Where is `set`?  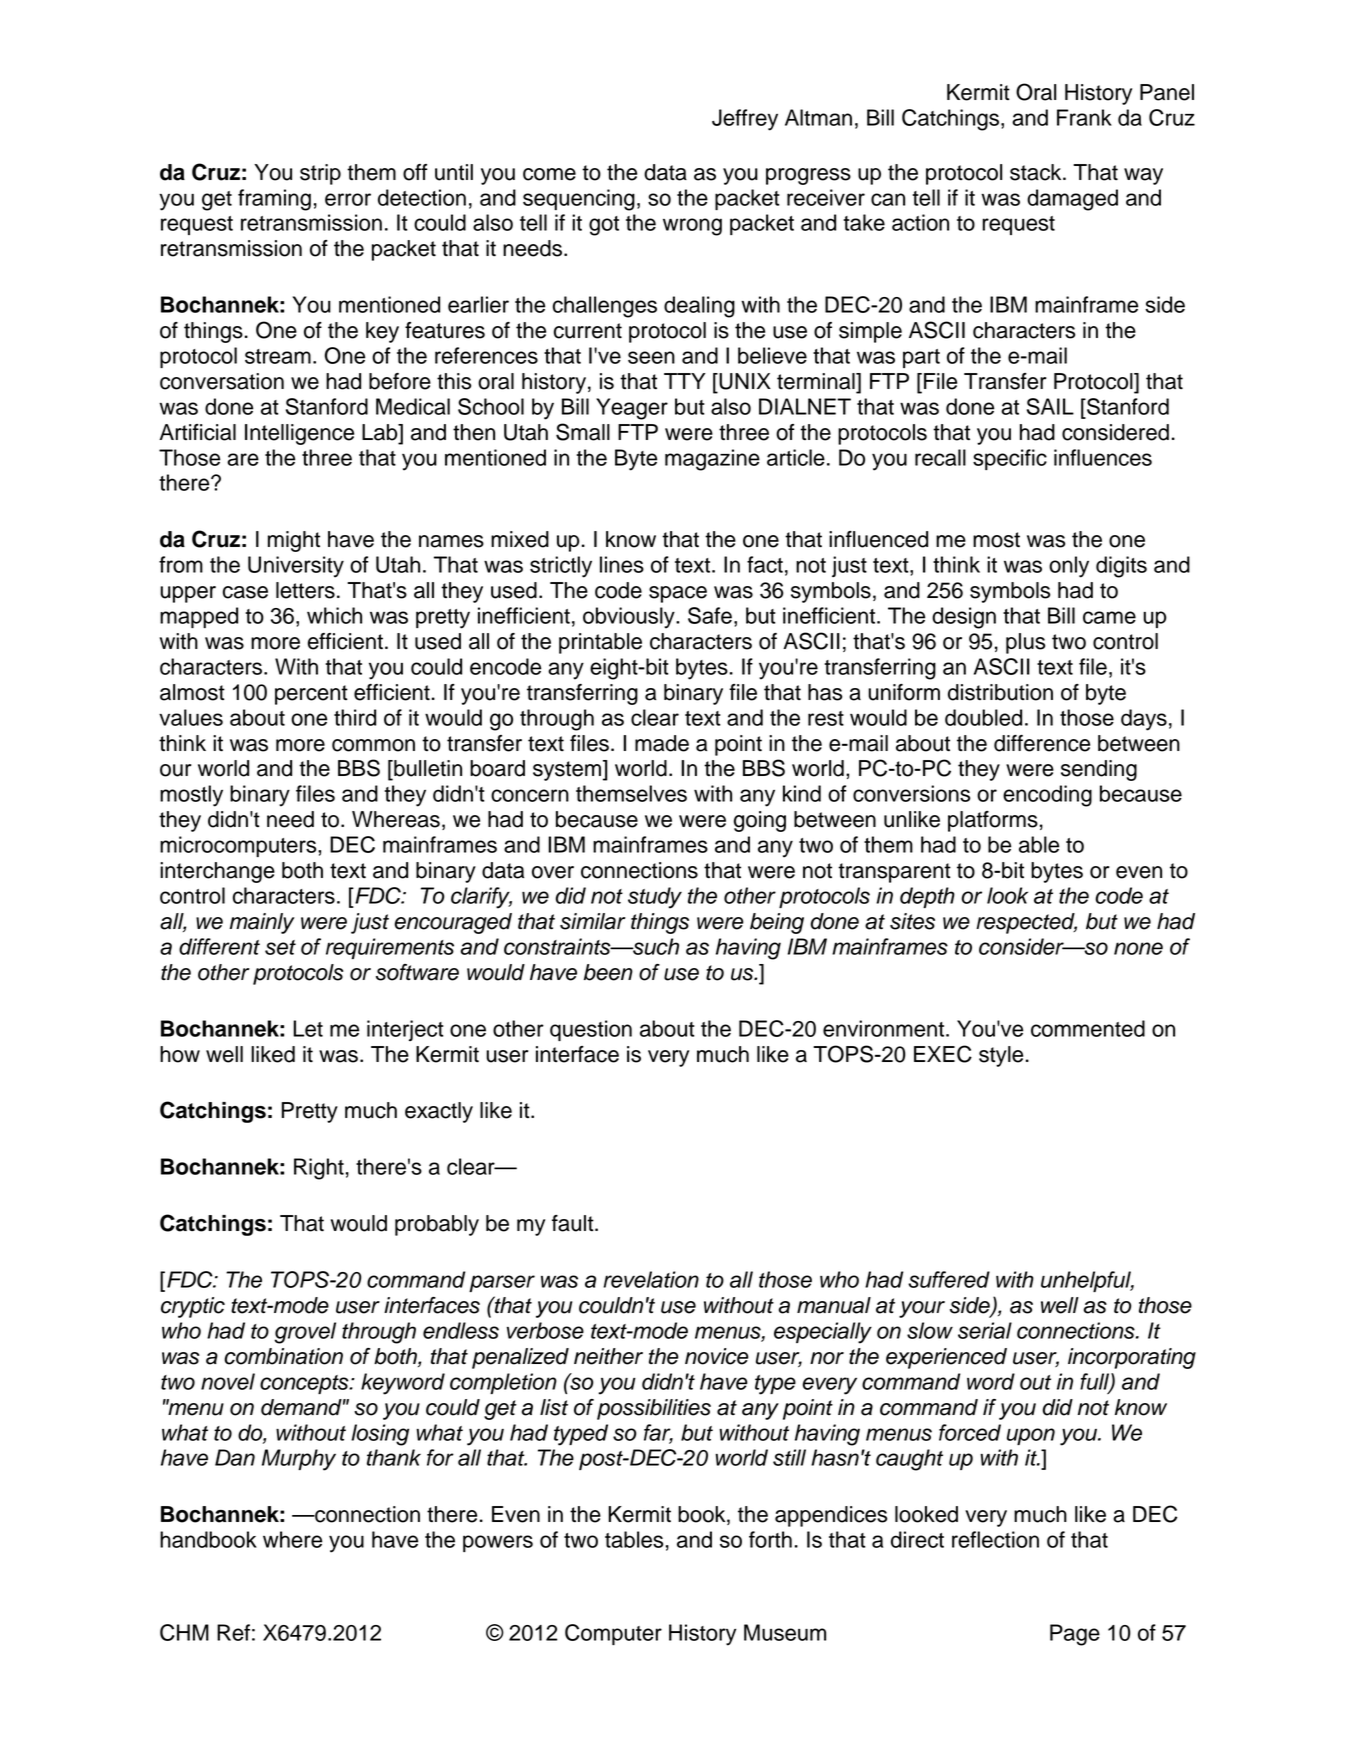
set is located at coordinates (280, 947).
